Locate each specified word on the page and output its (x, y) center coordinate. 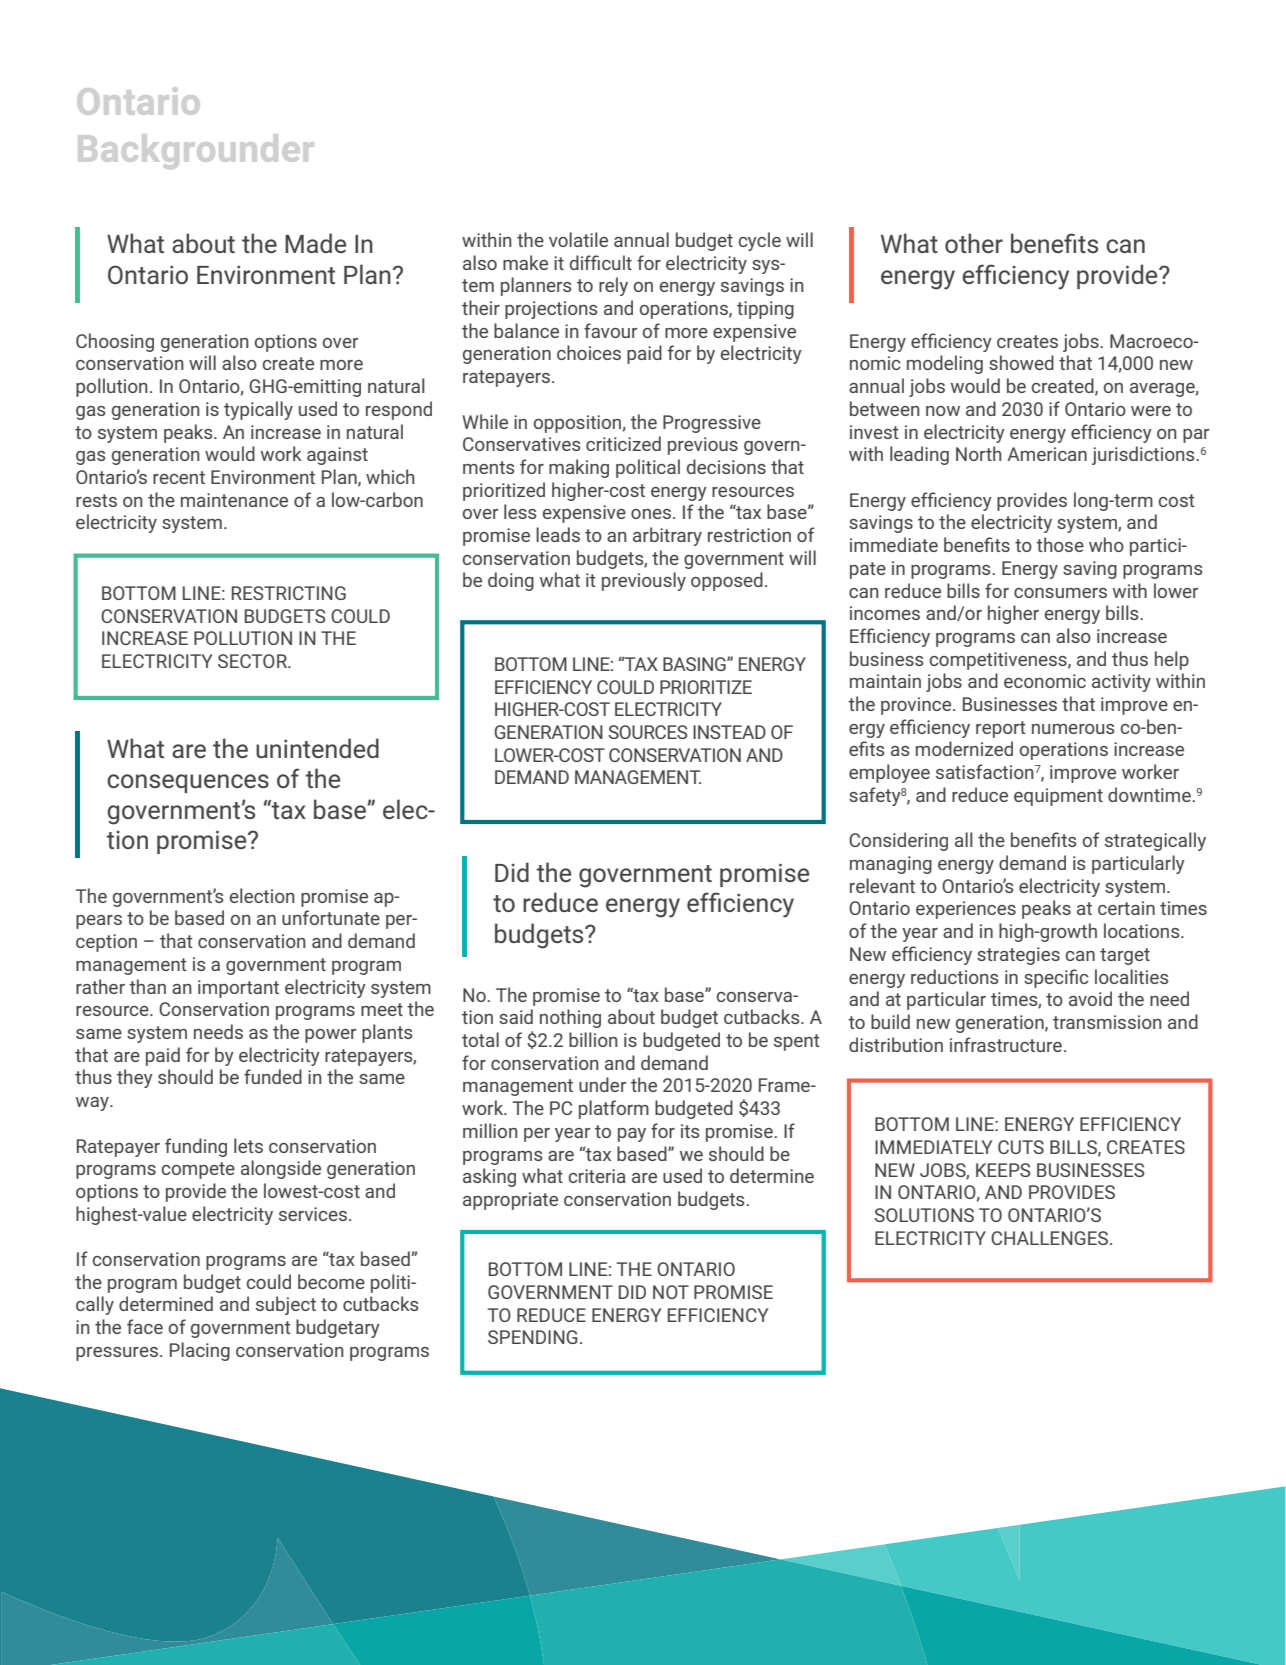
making (579, 468)
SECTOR (253, 661)
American (1047, 454)
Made (315, 243)
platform (614, 1109)
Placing (200, 1351)
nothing (570, 1018)
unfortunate (331, 917)
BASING (695, 664)
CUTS (1021, 1147)
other (974, 243)
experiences (966, 910)
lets (248, 1145)
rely (613, 286)
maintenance (234, 500)
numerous (1073, 729)
